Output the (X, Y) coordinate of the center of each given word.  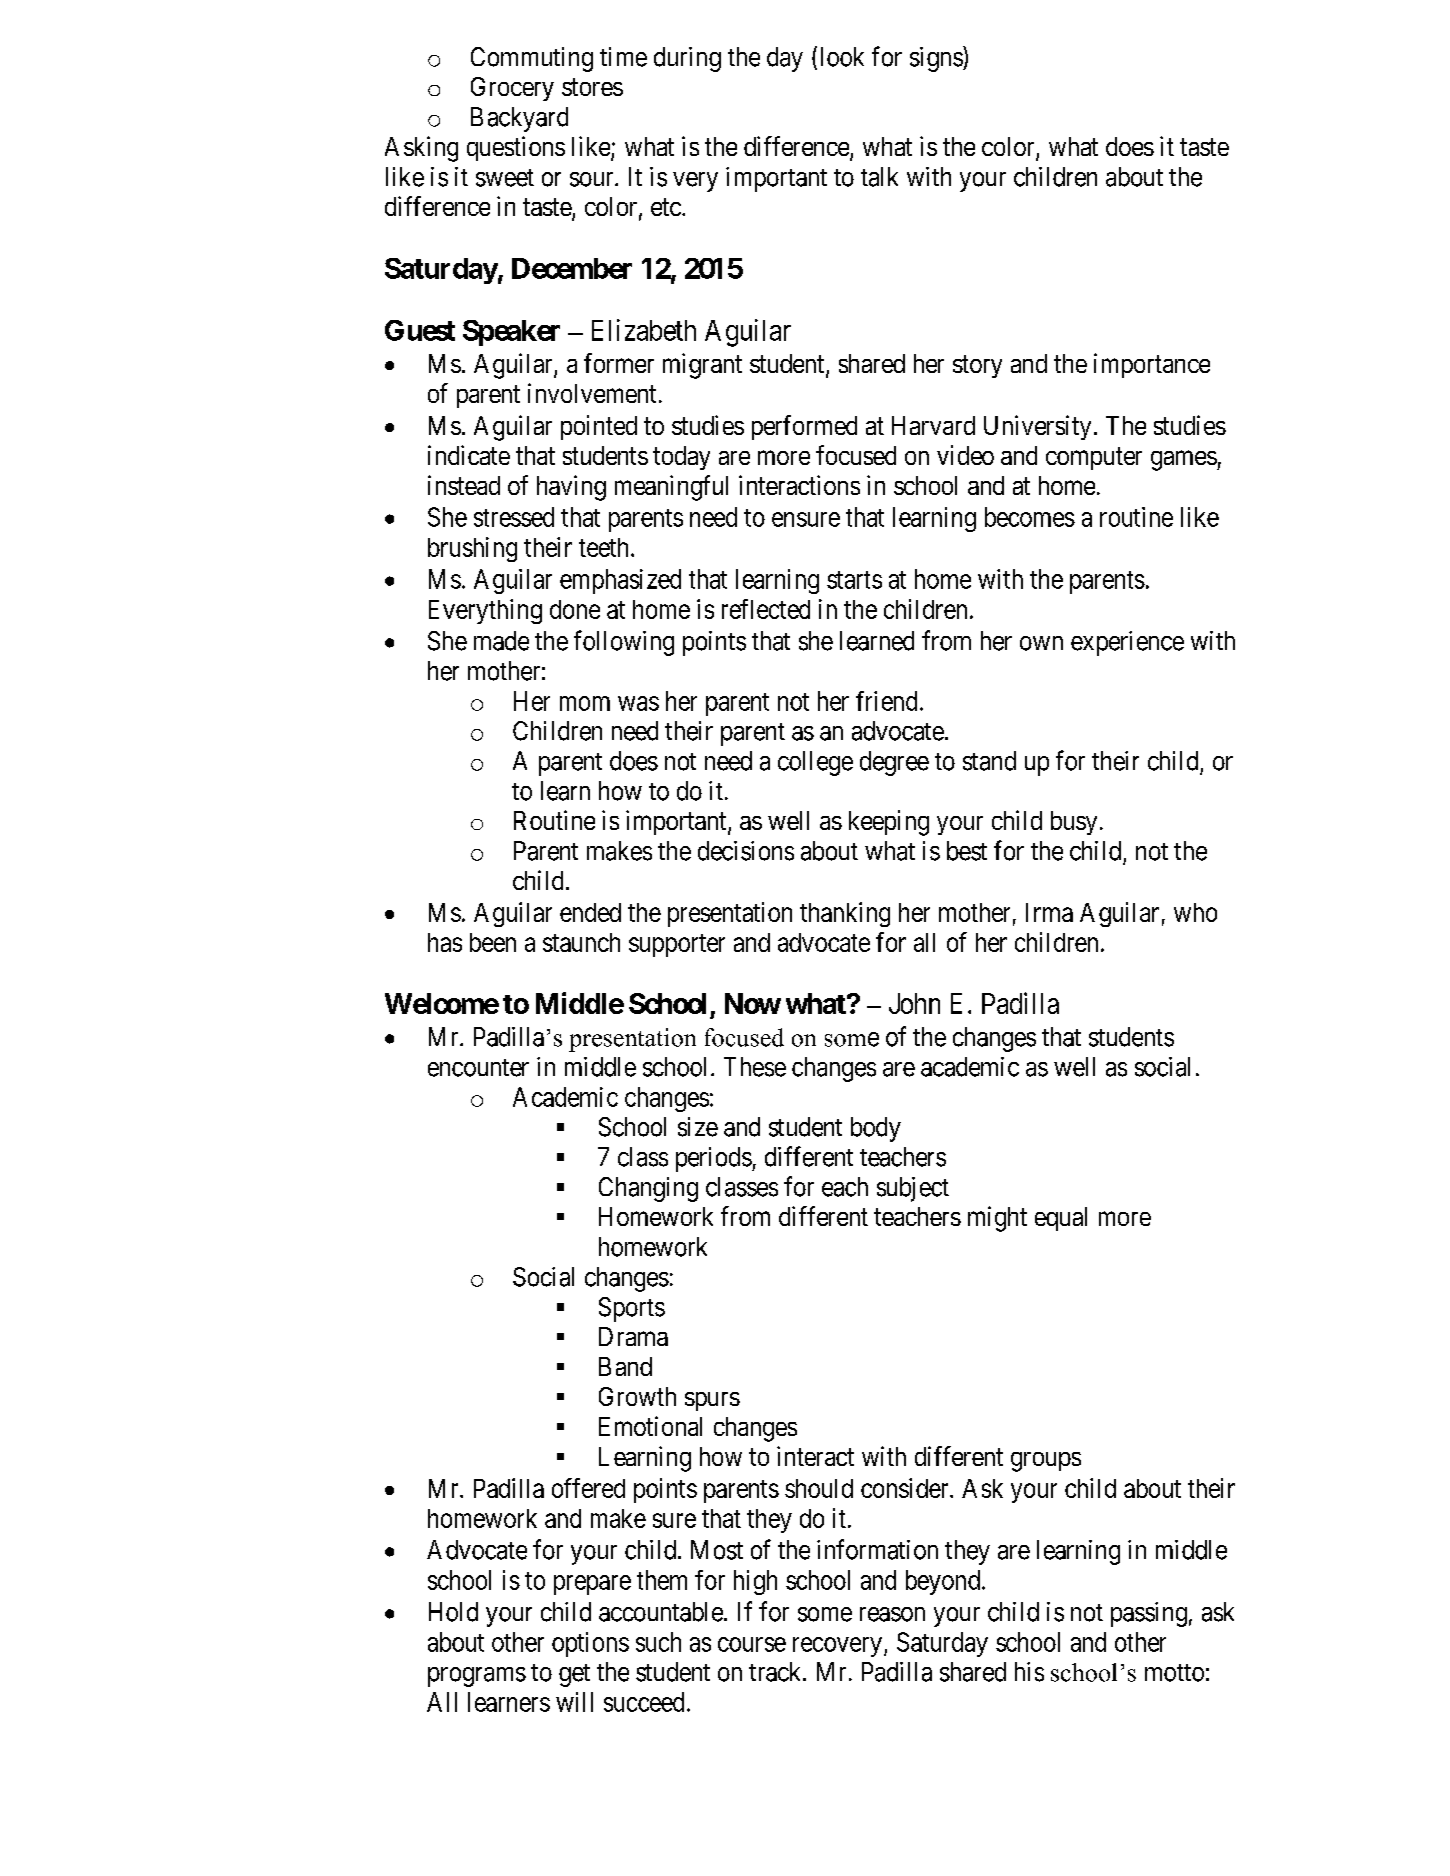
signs (937, 59)
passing (1149, 1614)
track (776, 1672)
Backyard (519, 119)
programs (477, 1677)
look (842, 57)
